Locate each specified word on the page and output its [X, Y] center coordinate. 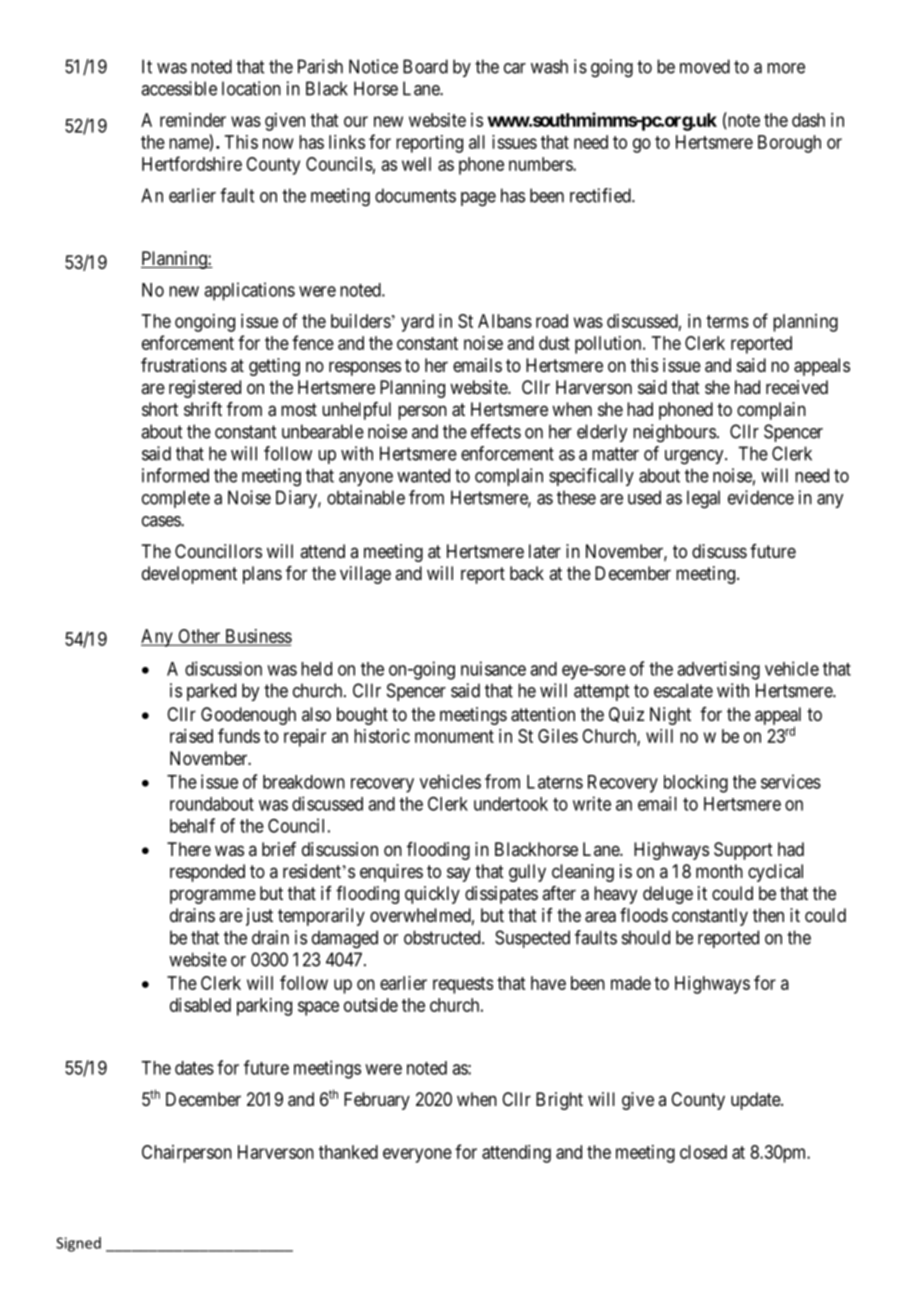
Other [199, 637]
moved [705, 66]
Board [425, 66]
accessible [179, 88]
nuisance [493, 668]
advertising [718, 670]
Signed [78, 1244]
